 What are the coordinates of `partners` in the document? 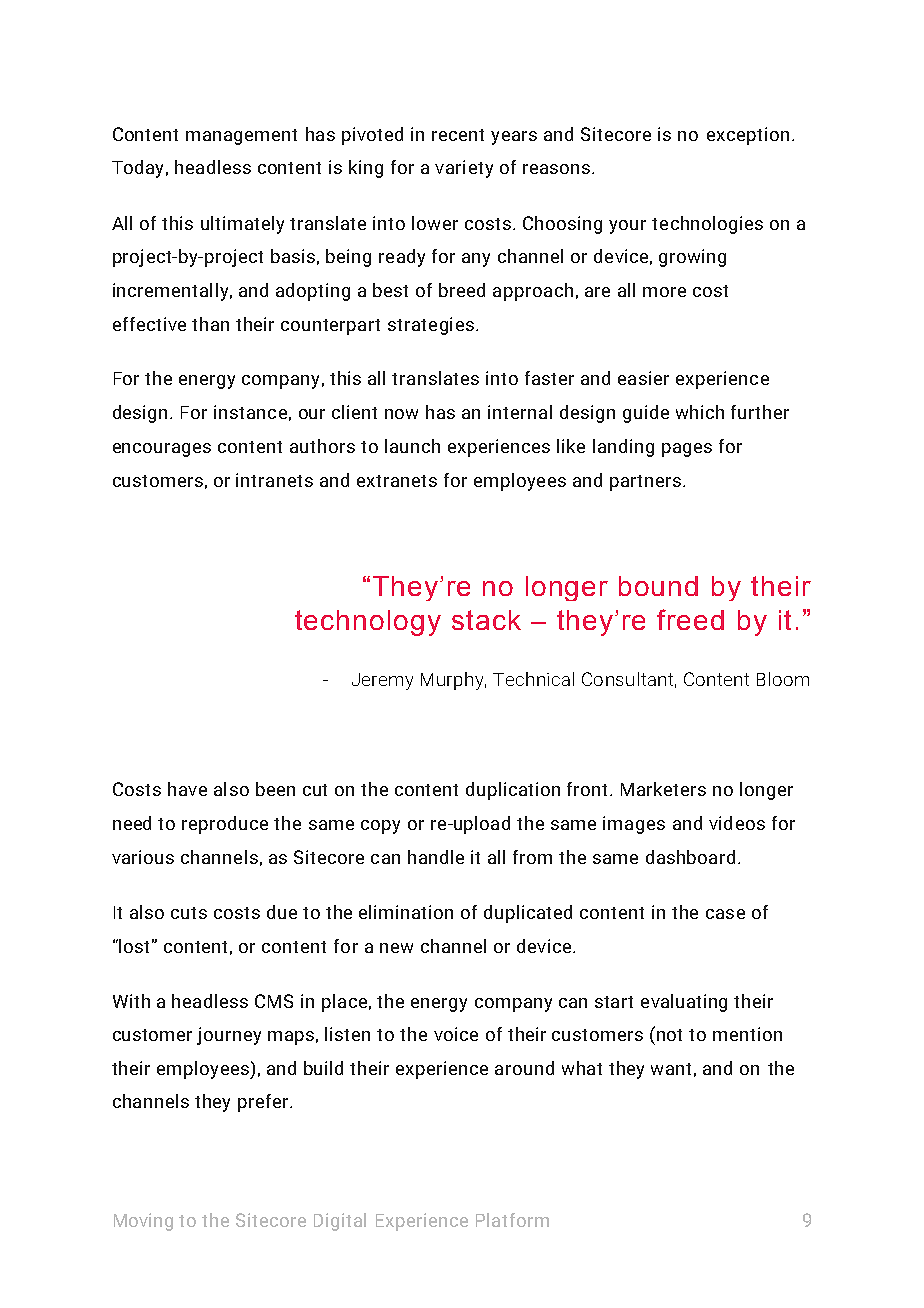 It's located at (645, 483).
